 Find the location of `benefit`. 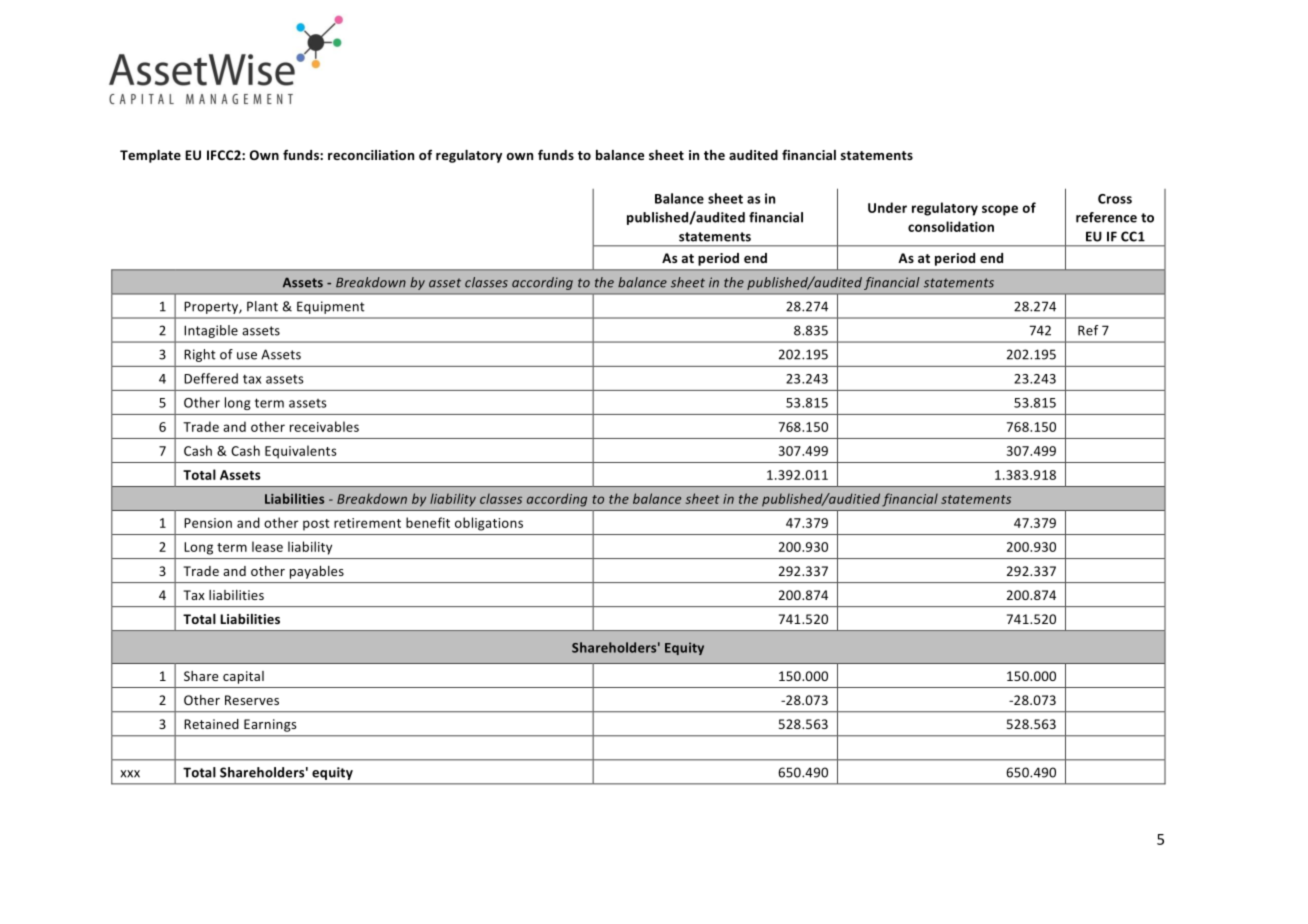

benefit is located at coordinates (428, 522).
